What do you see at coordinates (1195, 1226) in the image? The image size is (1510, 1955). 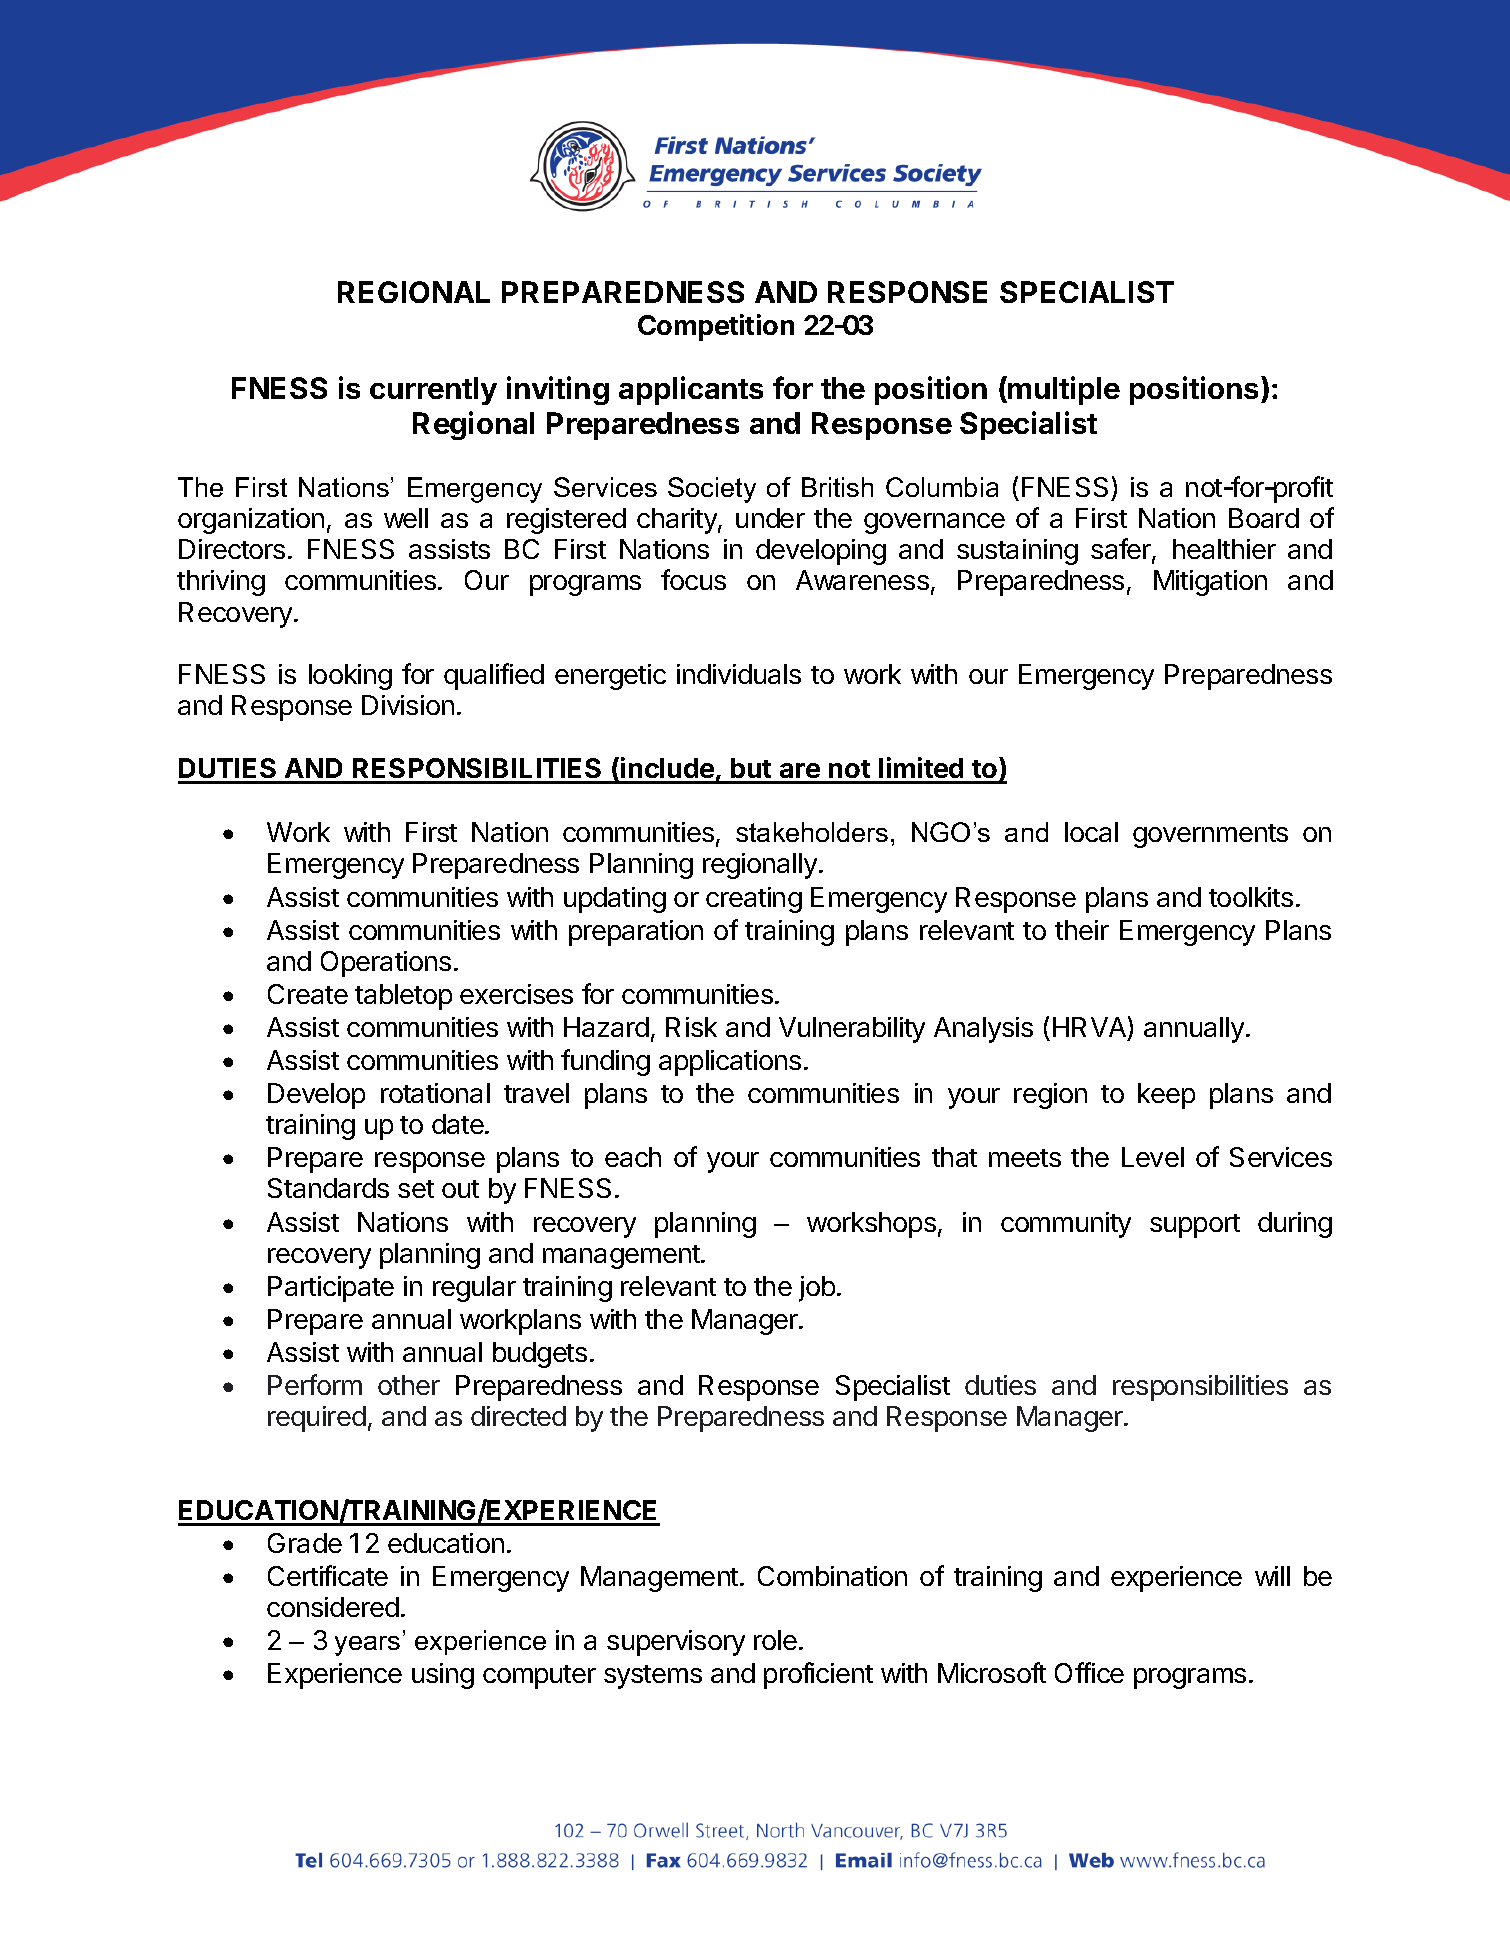 I see `support` at bounding box center [1195, 1226].
